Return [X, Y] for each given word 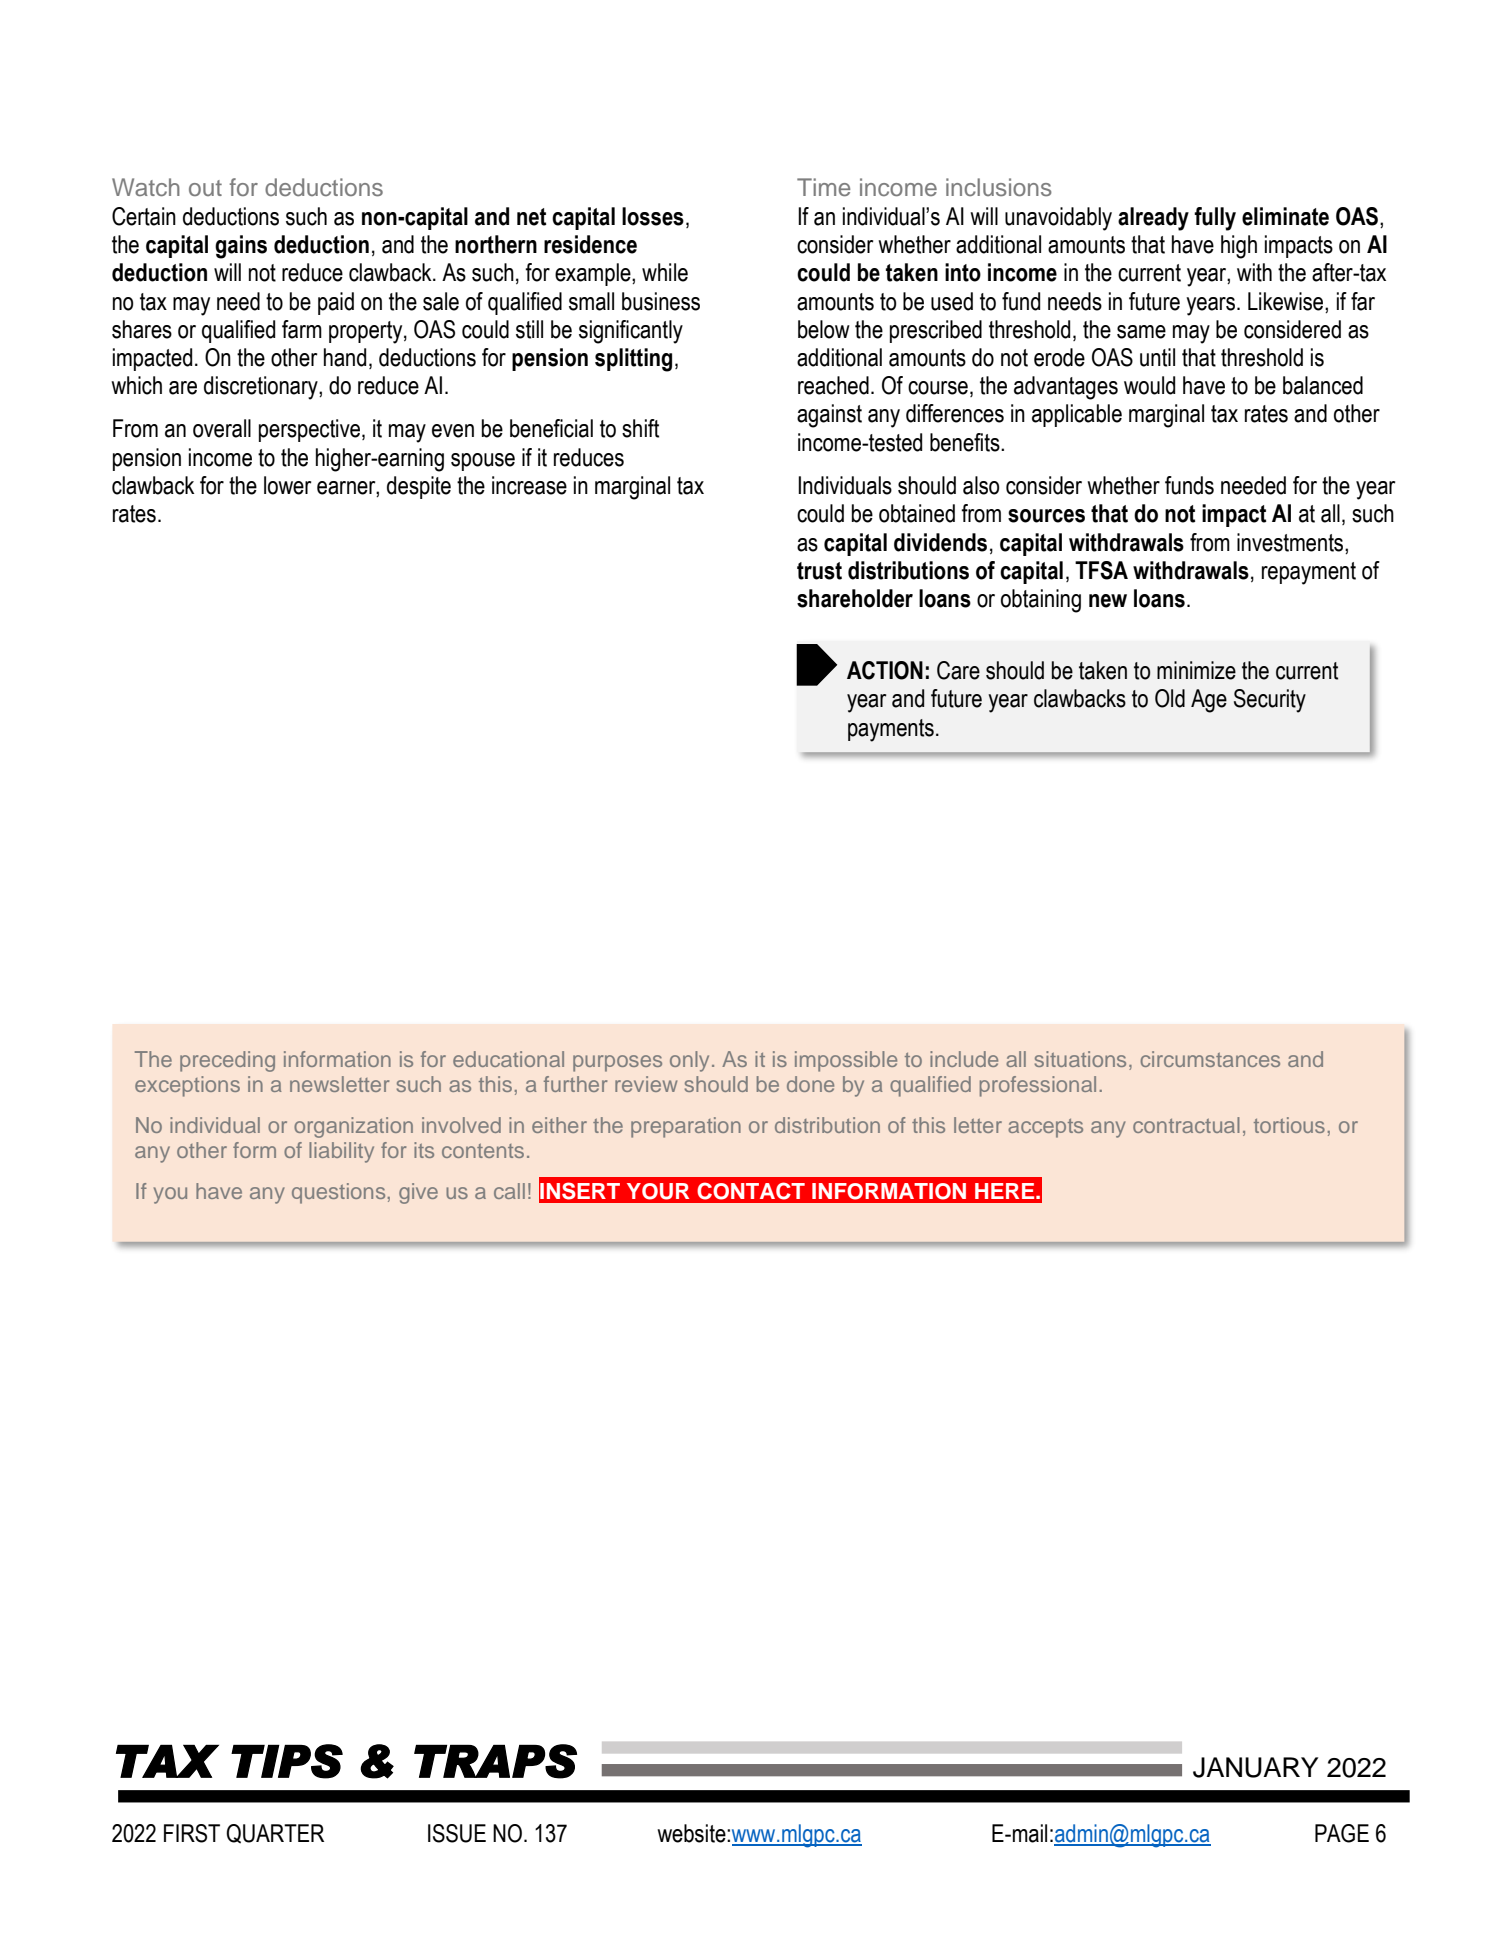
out [205, 188]
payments [891, 730]
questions [338, 1193]
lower [287, 485]
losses [653, 216]
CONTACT [751, 1191]
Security [1270, 701]
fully [1215, 219]
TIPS [287, 1761]
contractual [1186, 1125]
